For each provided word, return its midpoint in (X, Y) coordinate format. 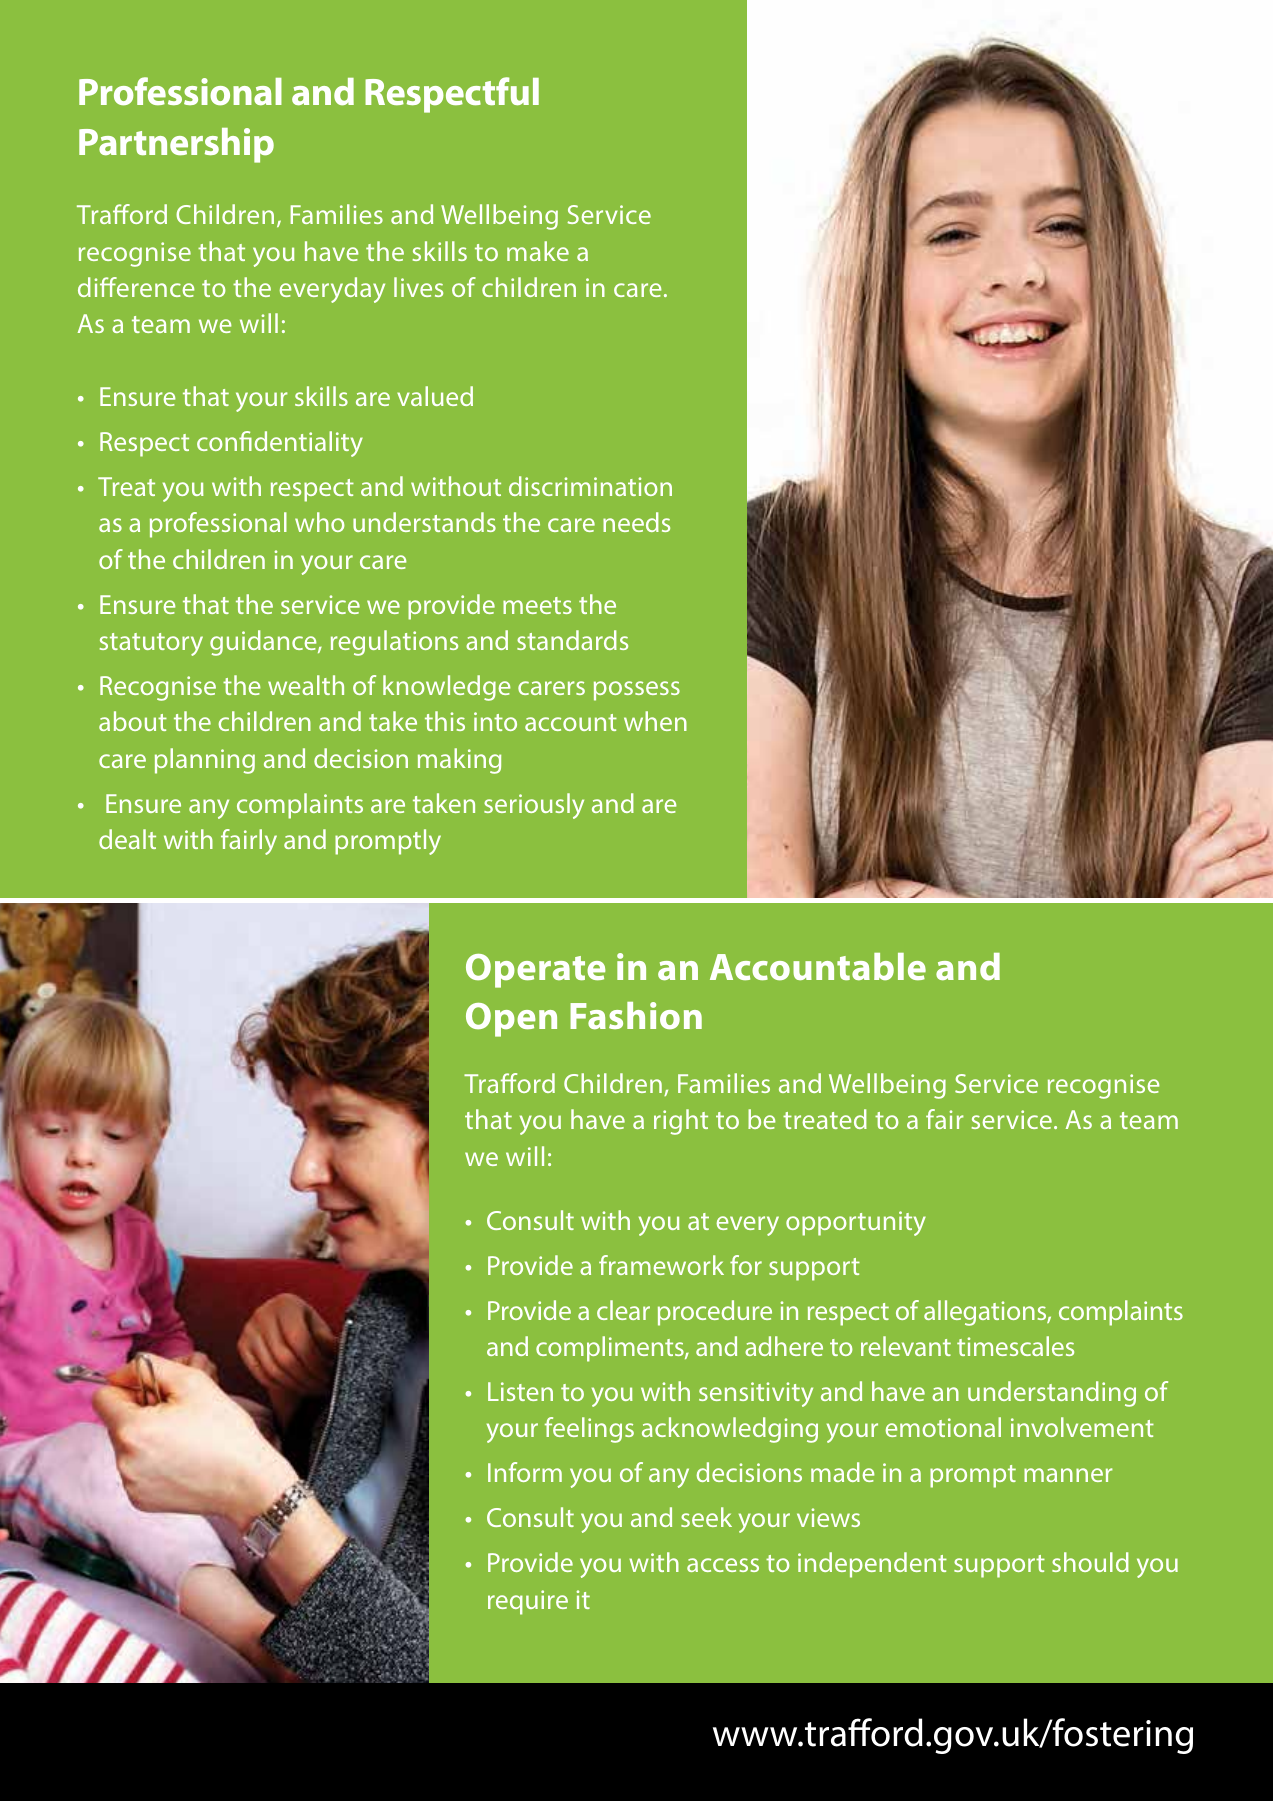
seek (706, 1517)
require (528, 1602)
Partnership (176, 145)
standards (572, 640)
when (655, 721)
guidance (264, 643)
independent (872, 1565)
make (538, 251)
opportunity (856, 1223)
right (681, 1122)
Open (511, 1020)
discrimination (590, 486)
